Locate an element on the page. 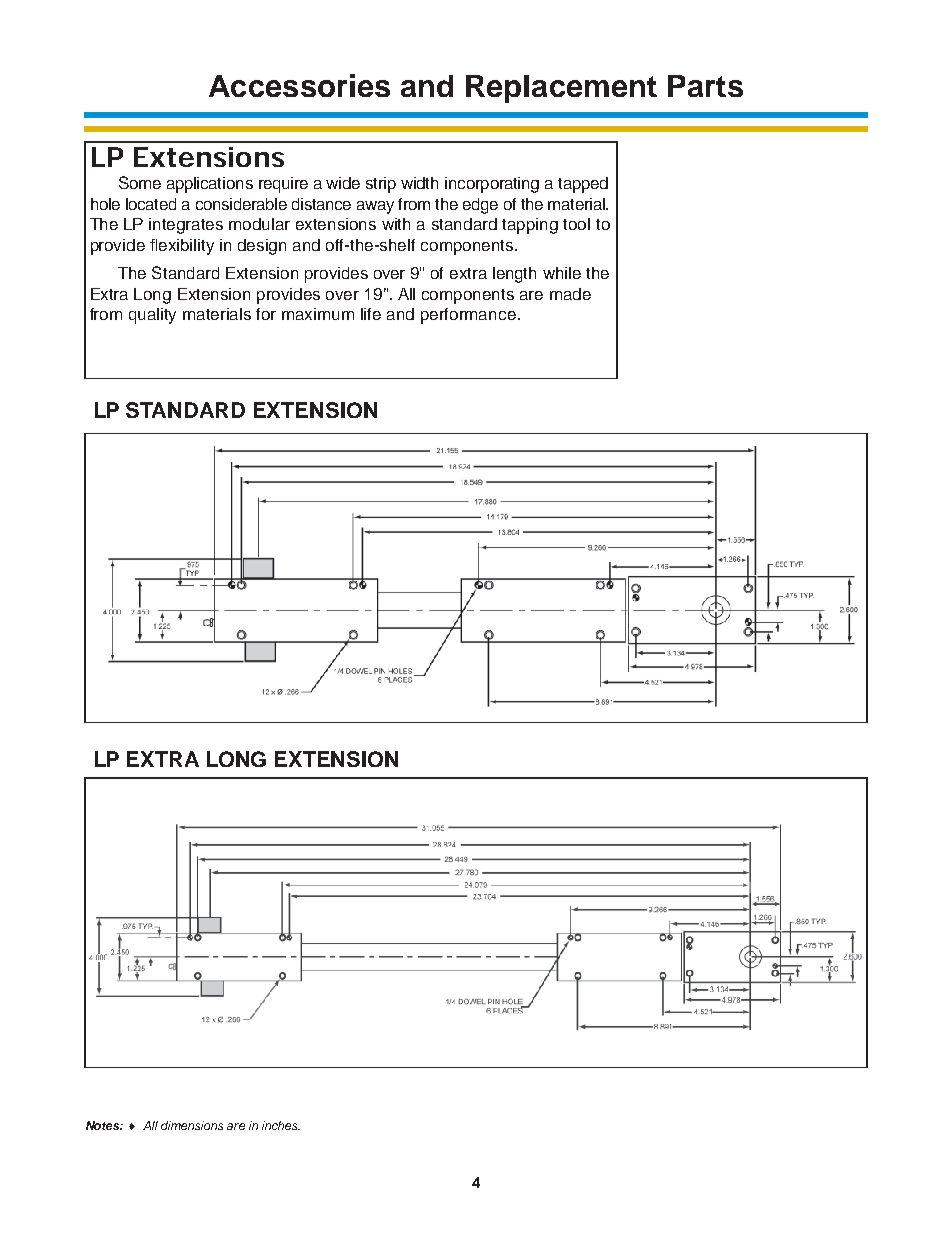 Image resolution: width=952 pixels, height=1233 pixels. width is located at coordinates (419, 183).
